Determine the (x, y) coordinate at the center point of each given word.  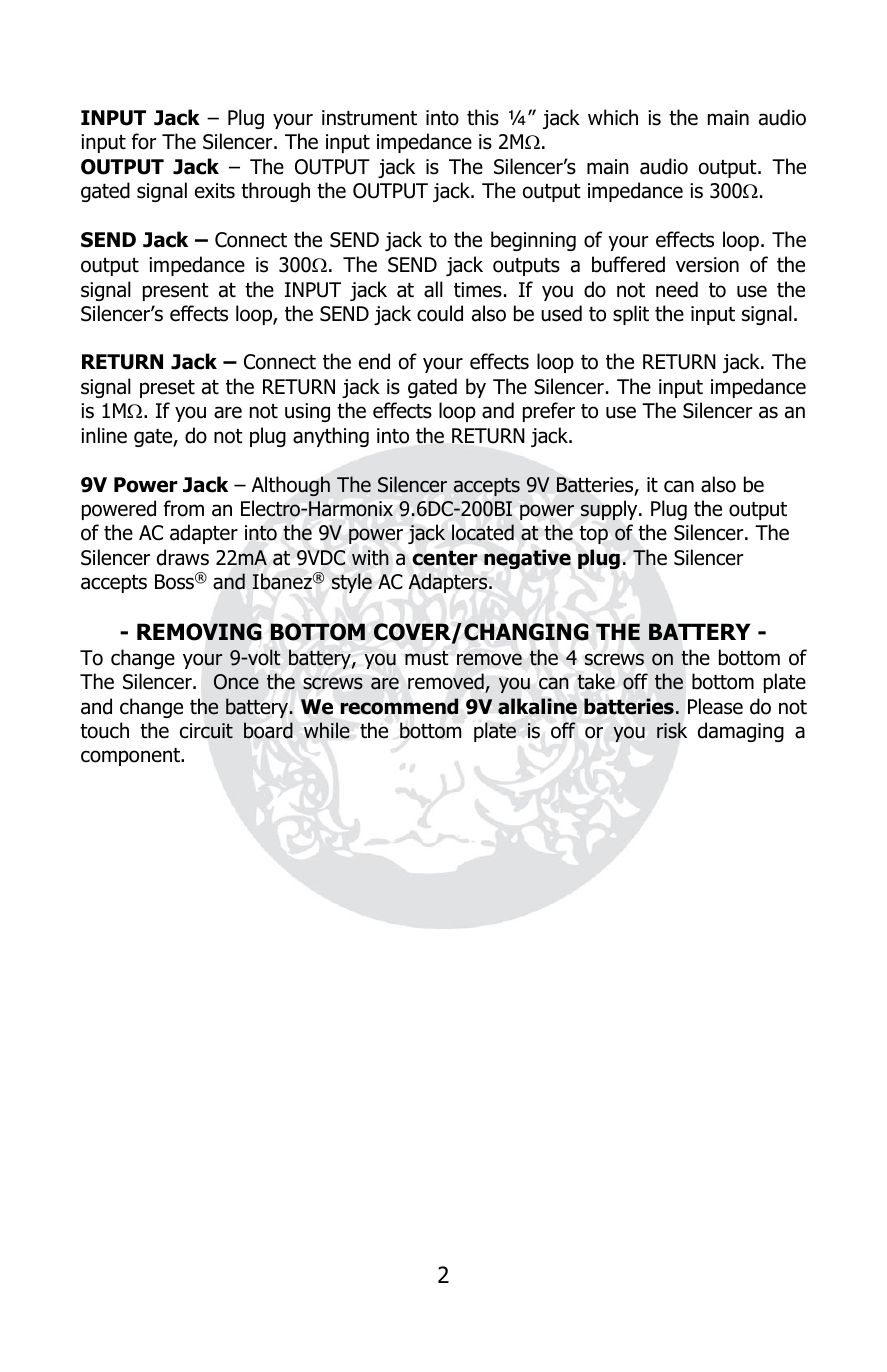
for (143, 141)
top (593, 535)
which (613, 117)
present (176, 292)
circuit (206, 731)
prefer (549, 412)
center (445, 558)
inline (104, 435)
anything (331, 437)
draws (183, 557)
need (677, 289)
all (433, 289)
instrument (369, 118)
